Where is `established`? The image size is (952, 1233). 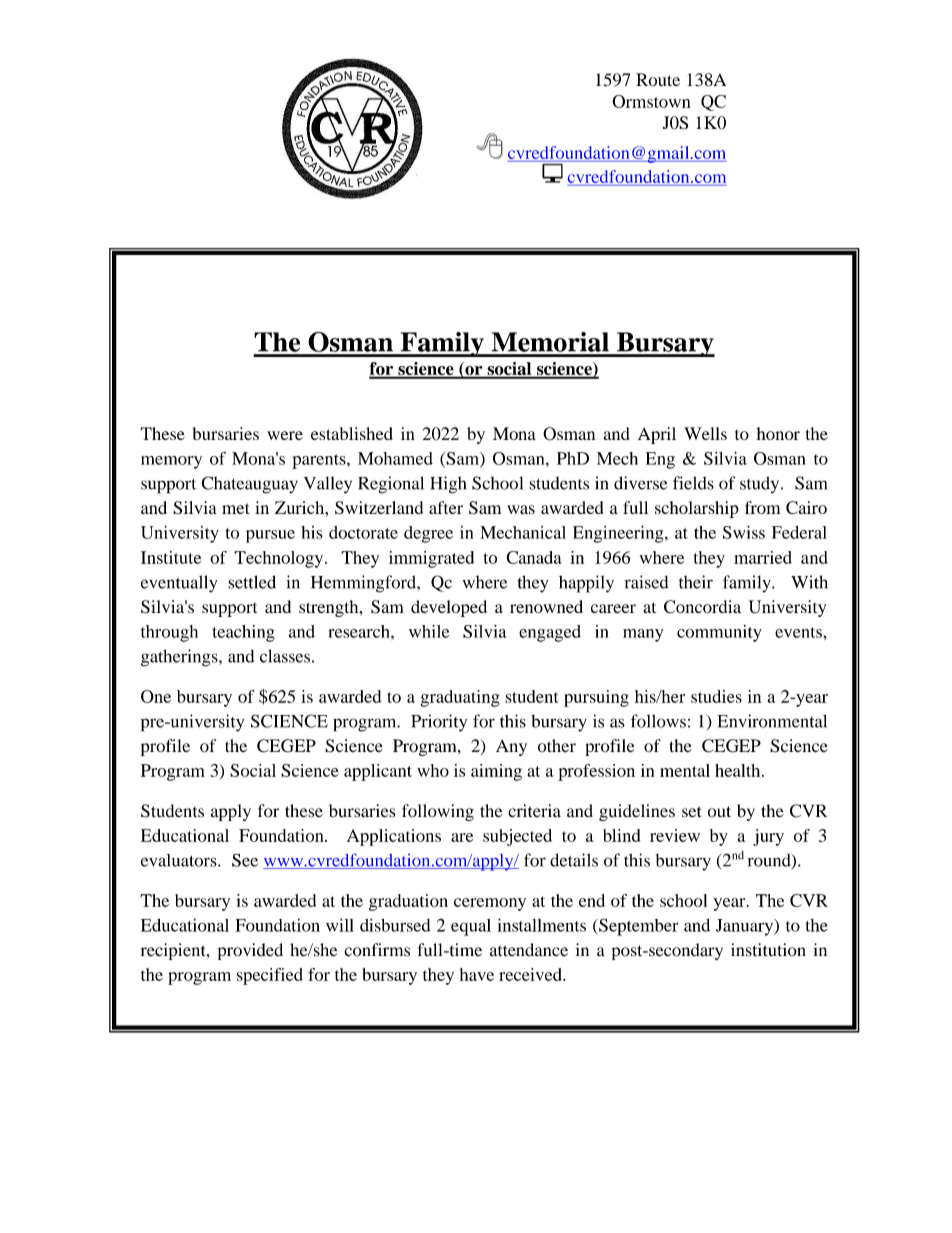 established is located at coordinates (352, 433).
